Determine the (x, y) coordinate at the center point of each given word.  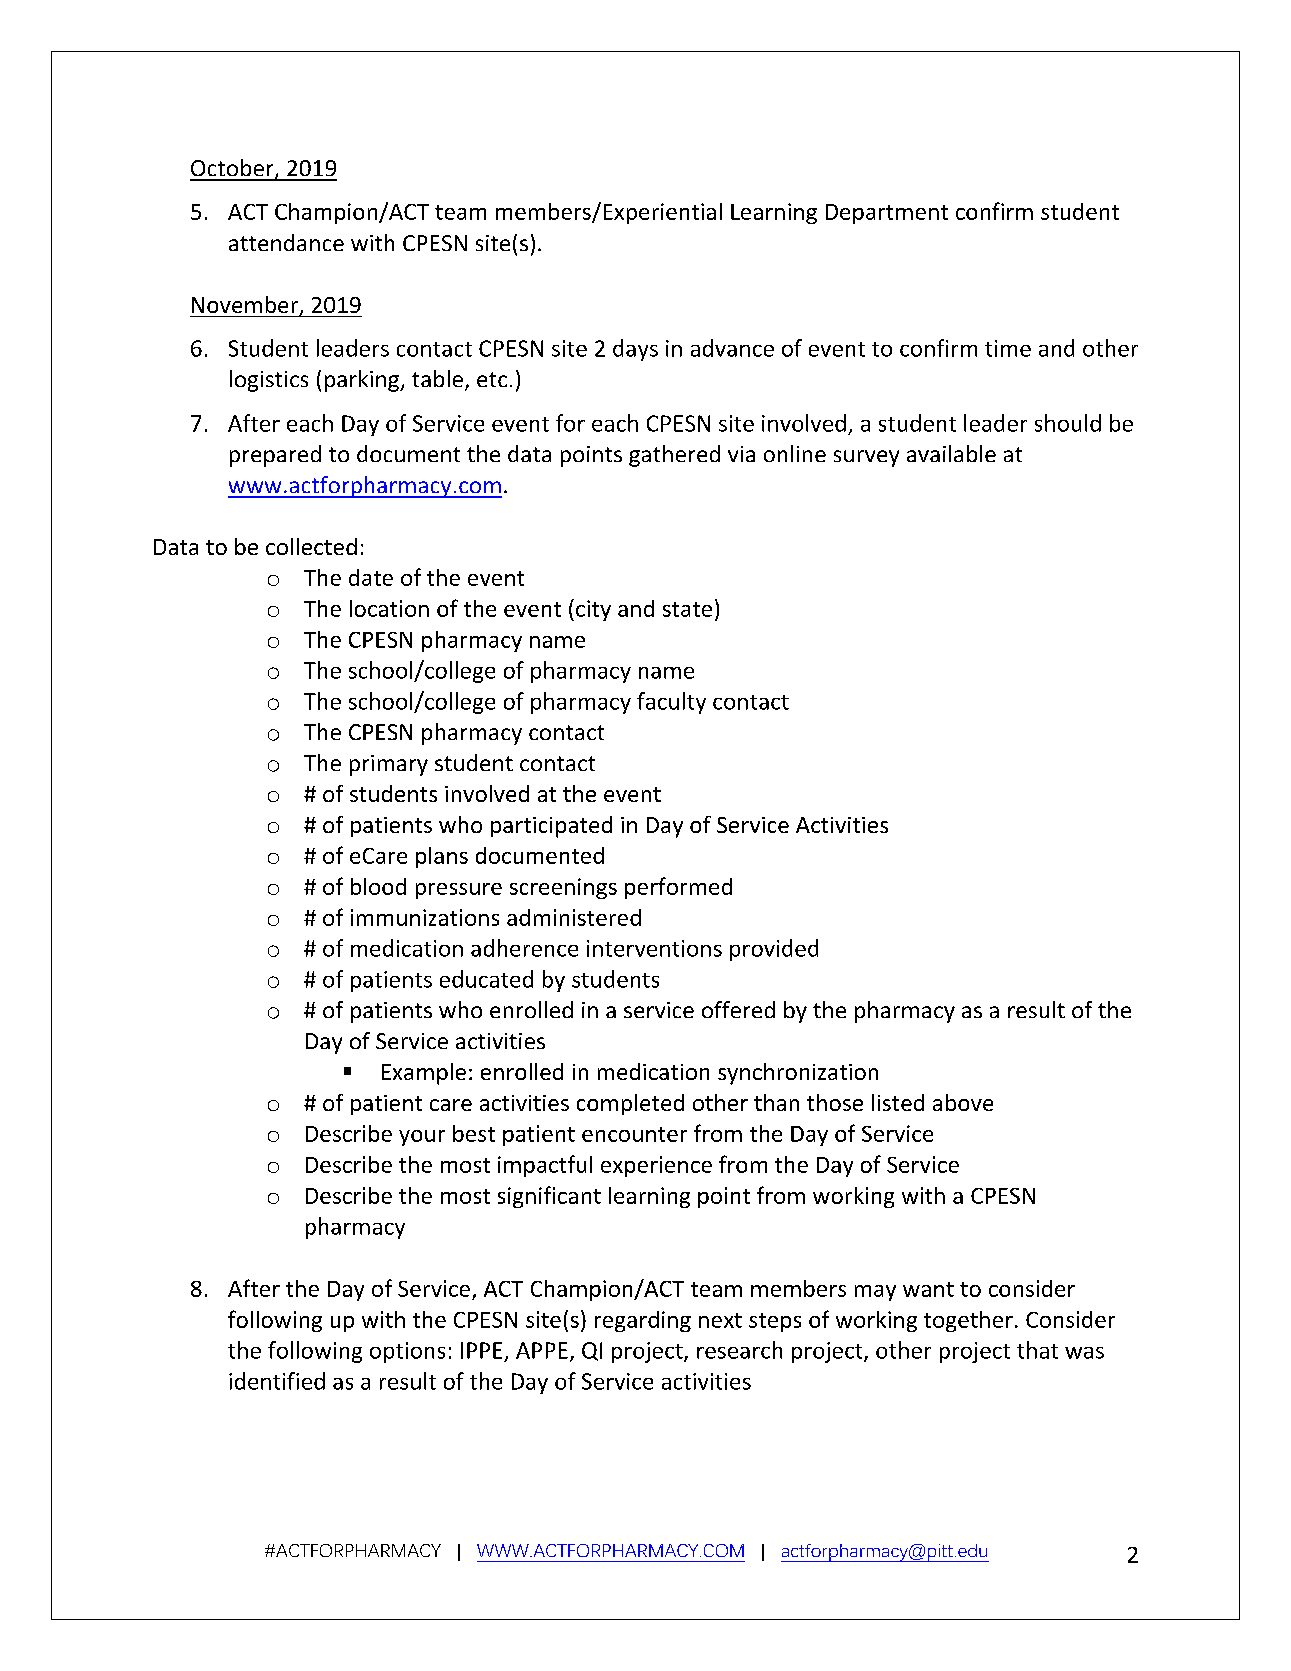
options (407, 1352)
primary (389, 765)
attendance (286, 242)
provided (774, 950)
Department (887, 214)
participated (551, 827)
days (635, 350)
